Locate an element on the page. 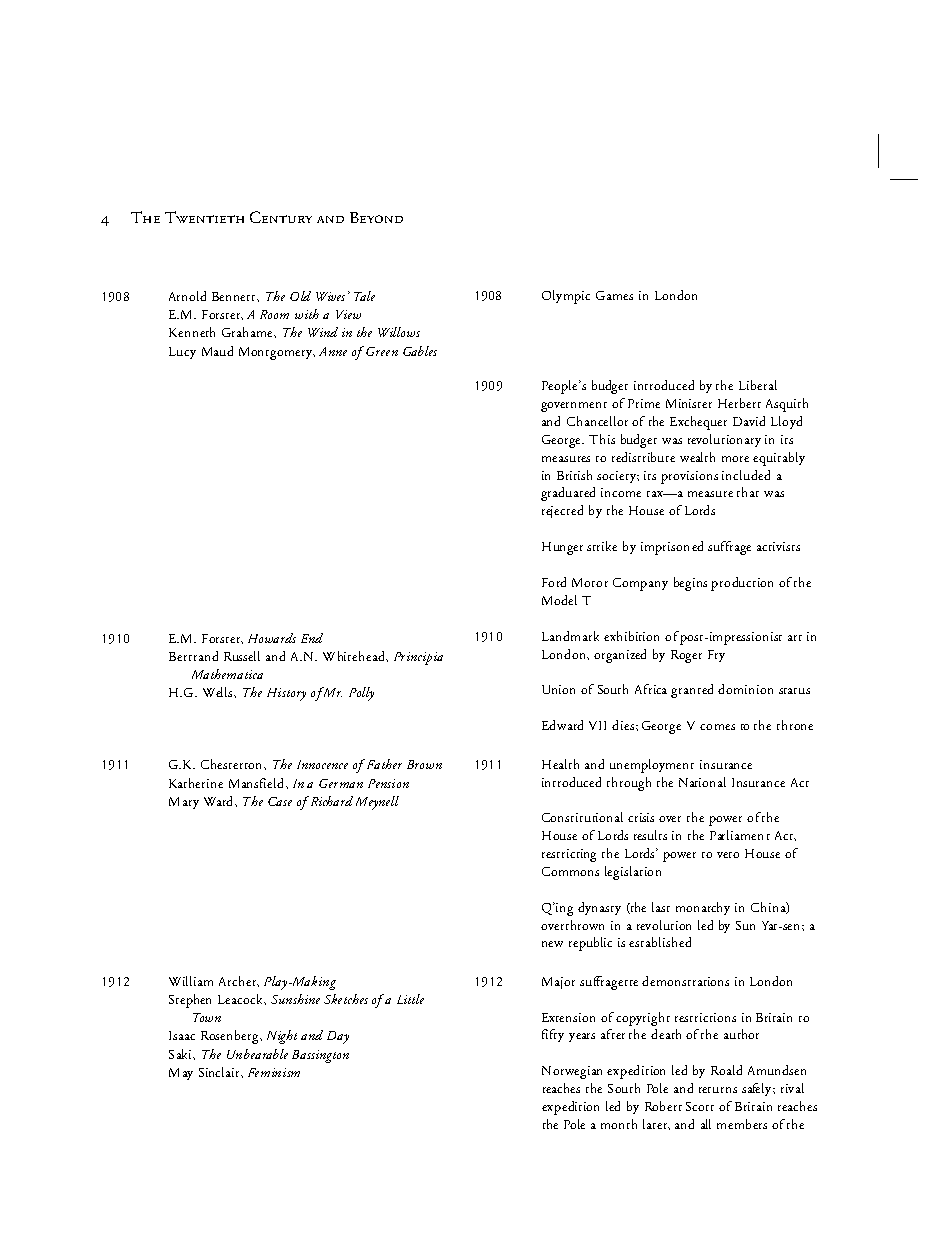 Image resolution: width=952 pixels, height=1233 pixels. Brown is located at coordinates (424, 764).
